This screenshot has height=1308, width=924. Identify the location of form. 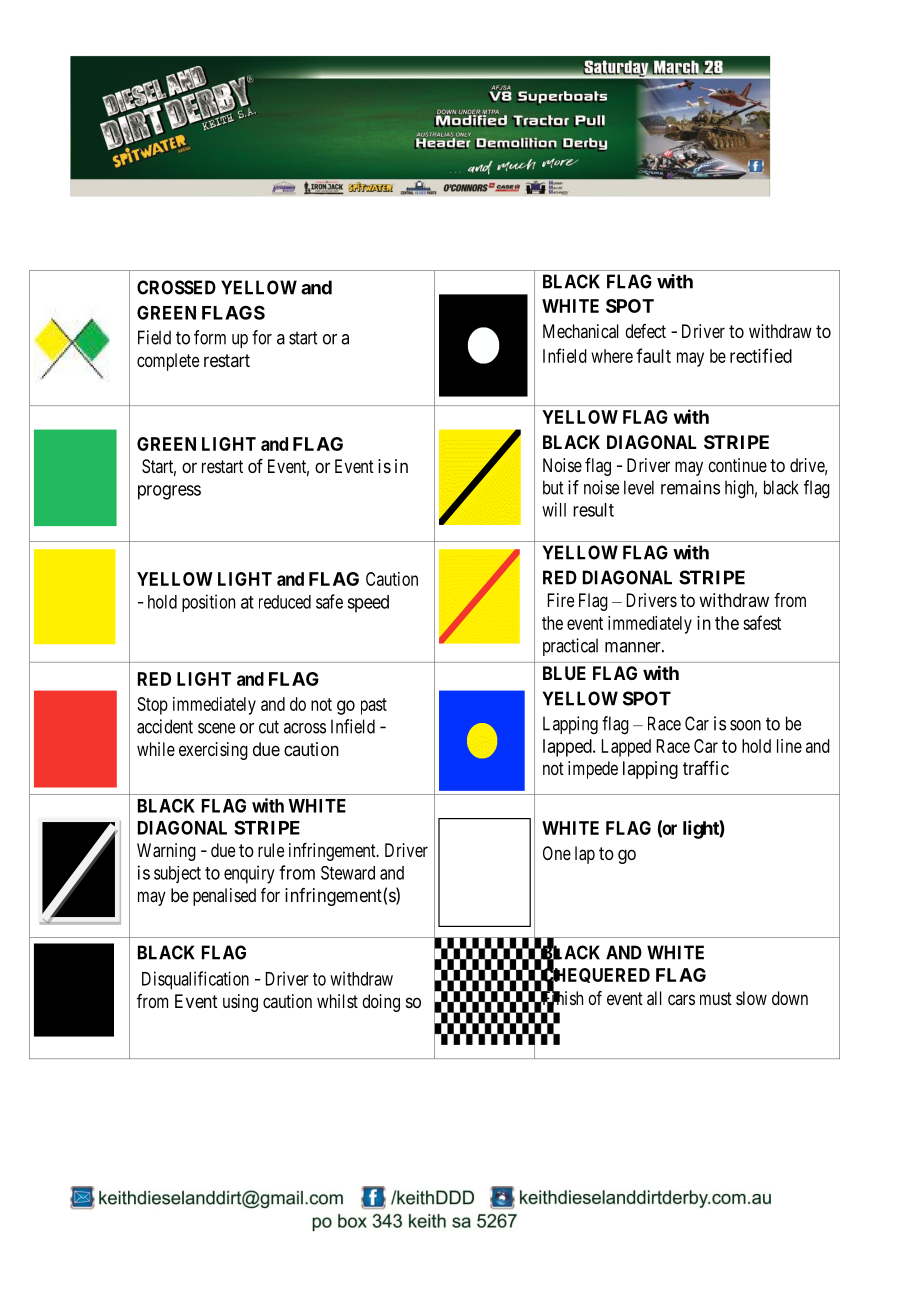
(210, 337).
